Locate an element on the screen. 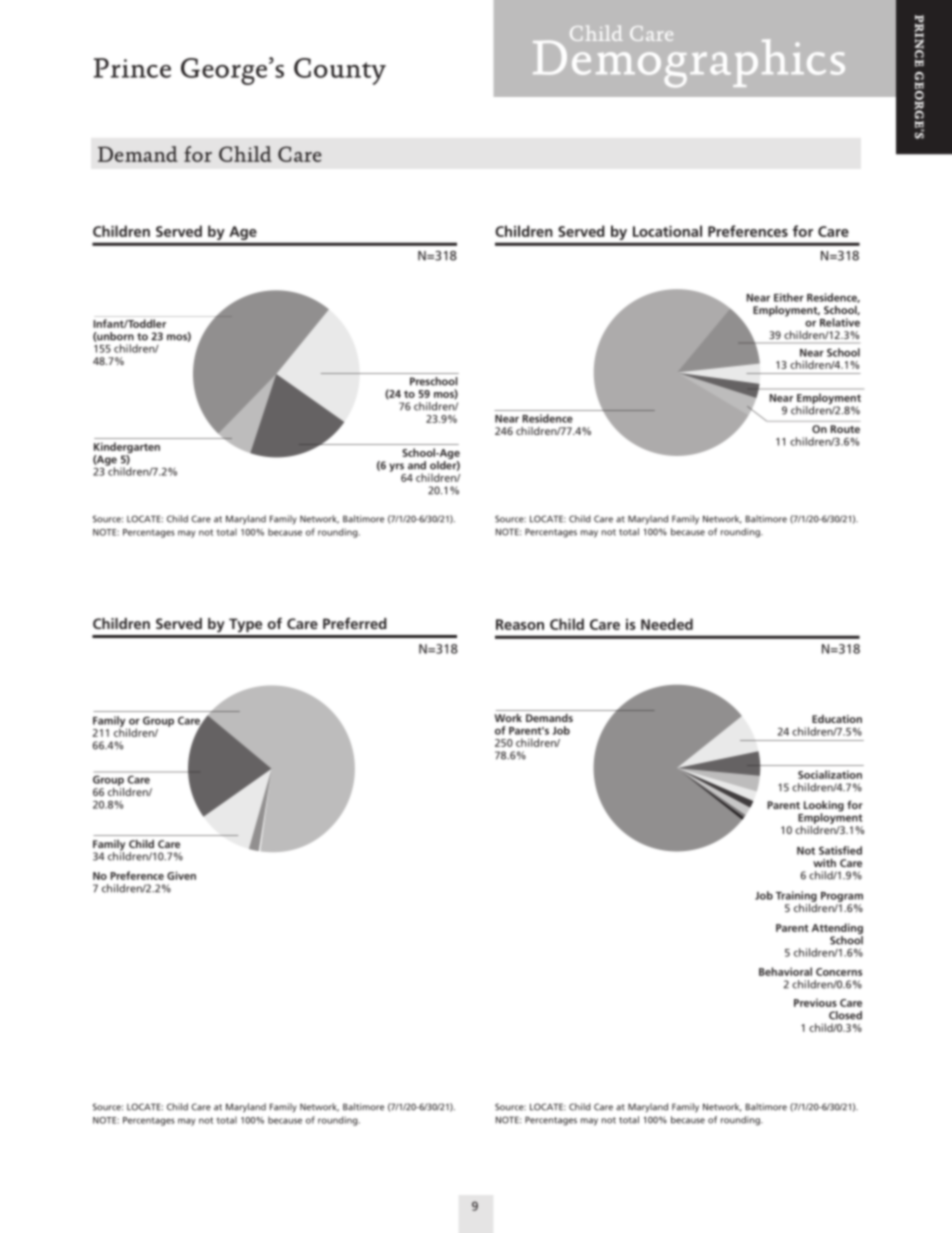 The image size is (952, 1233). Previous is located at coordinates (815, 1003).
